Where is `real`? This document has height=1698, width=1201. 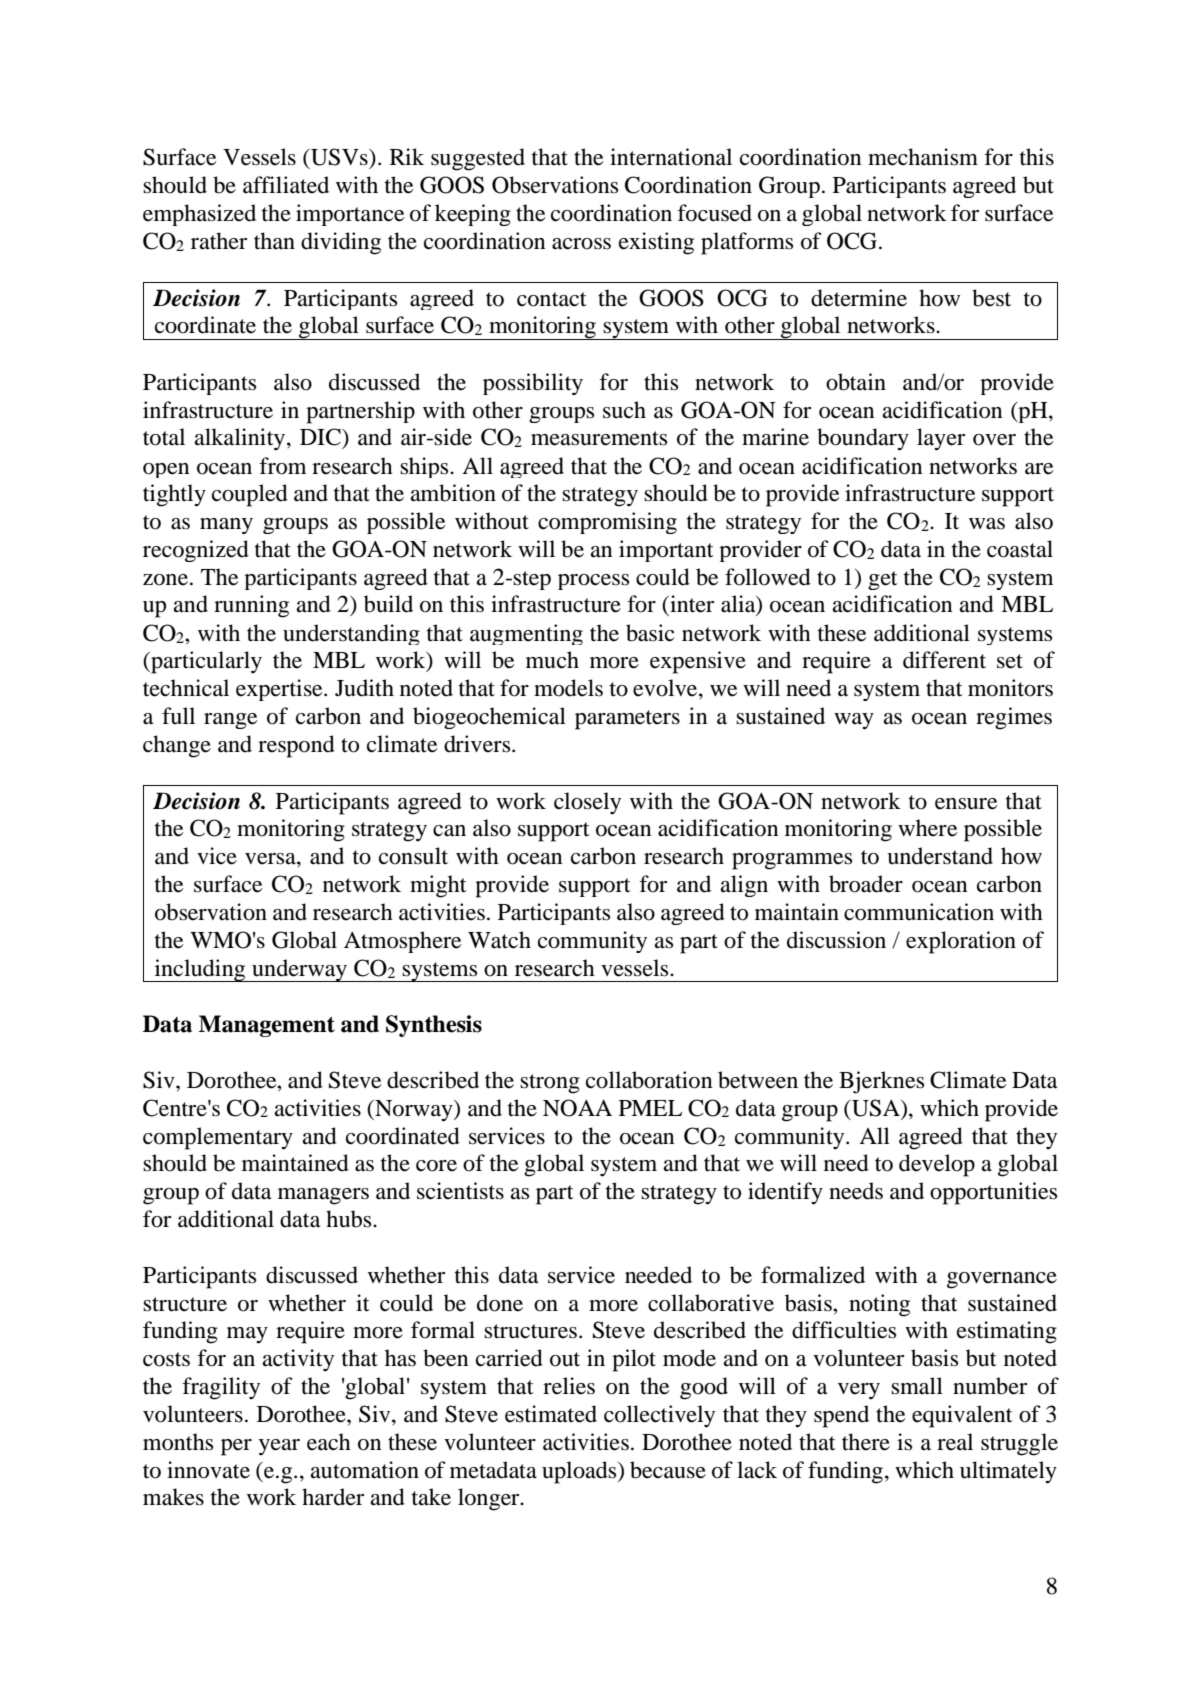
real is located at coordinates (955, 1442).
